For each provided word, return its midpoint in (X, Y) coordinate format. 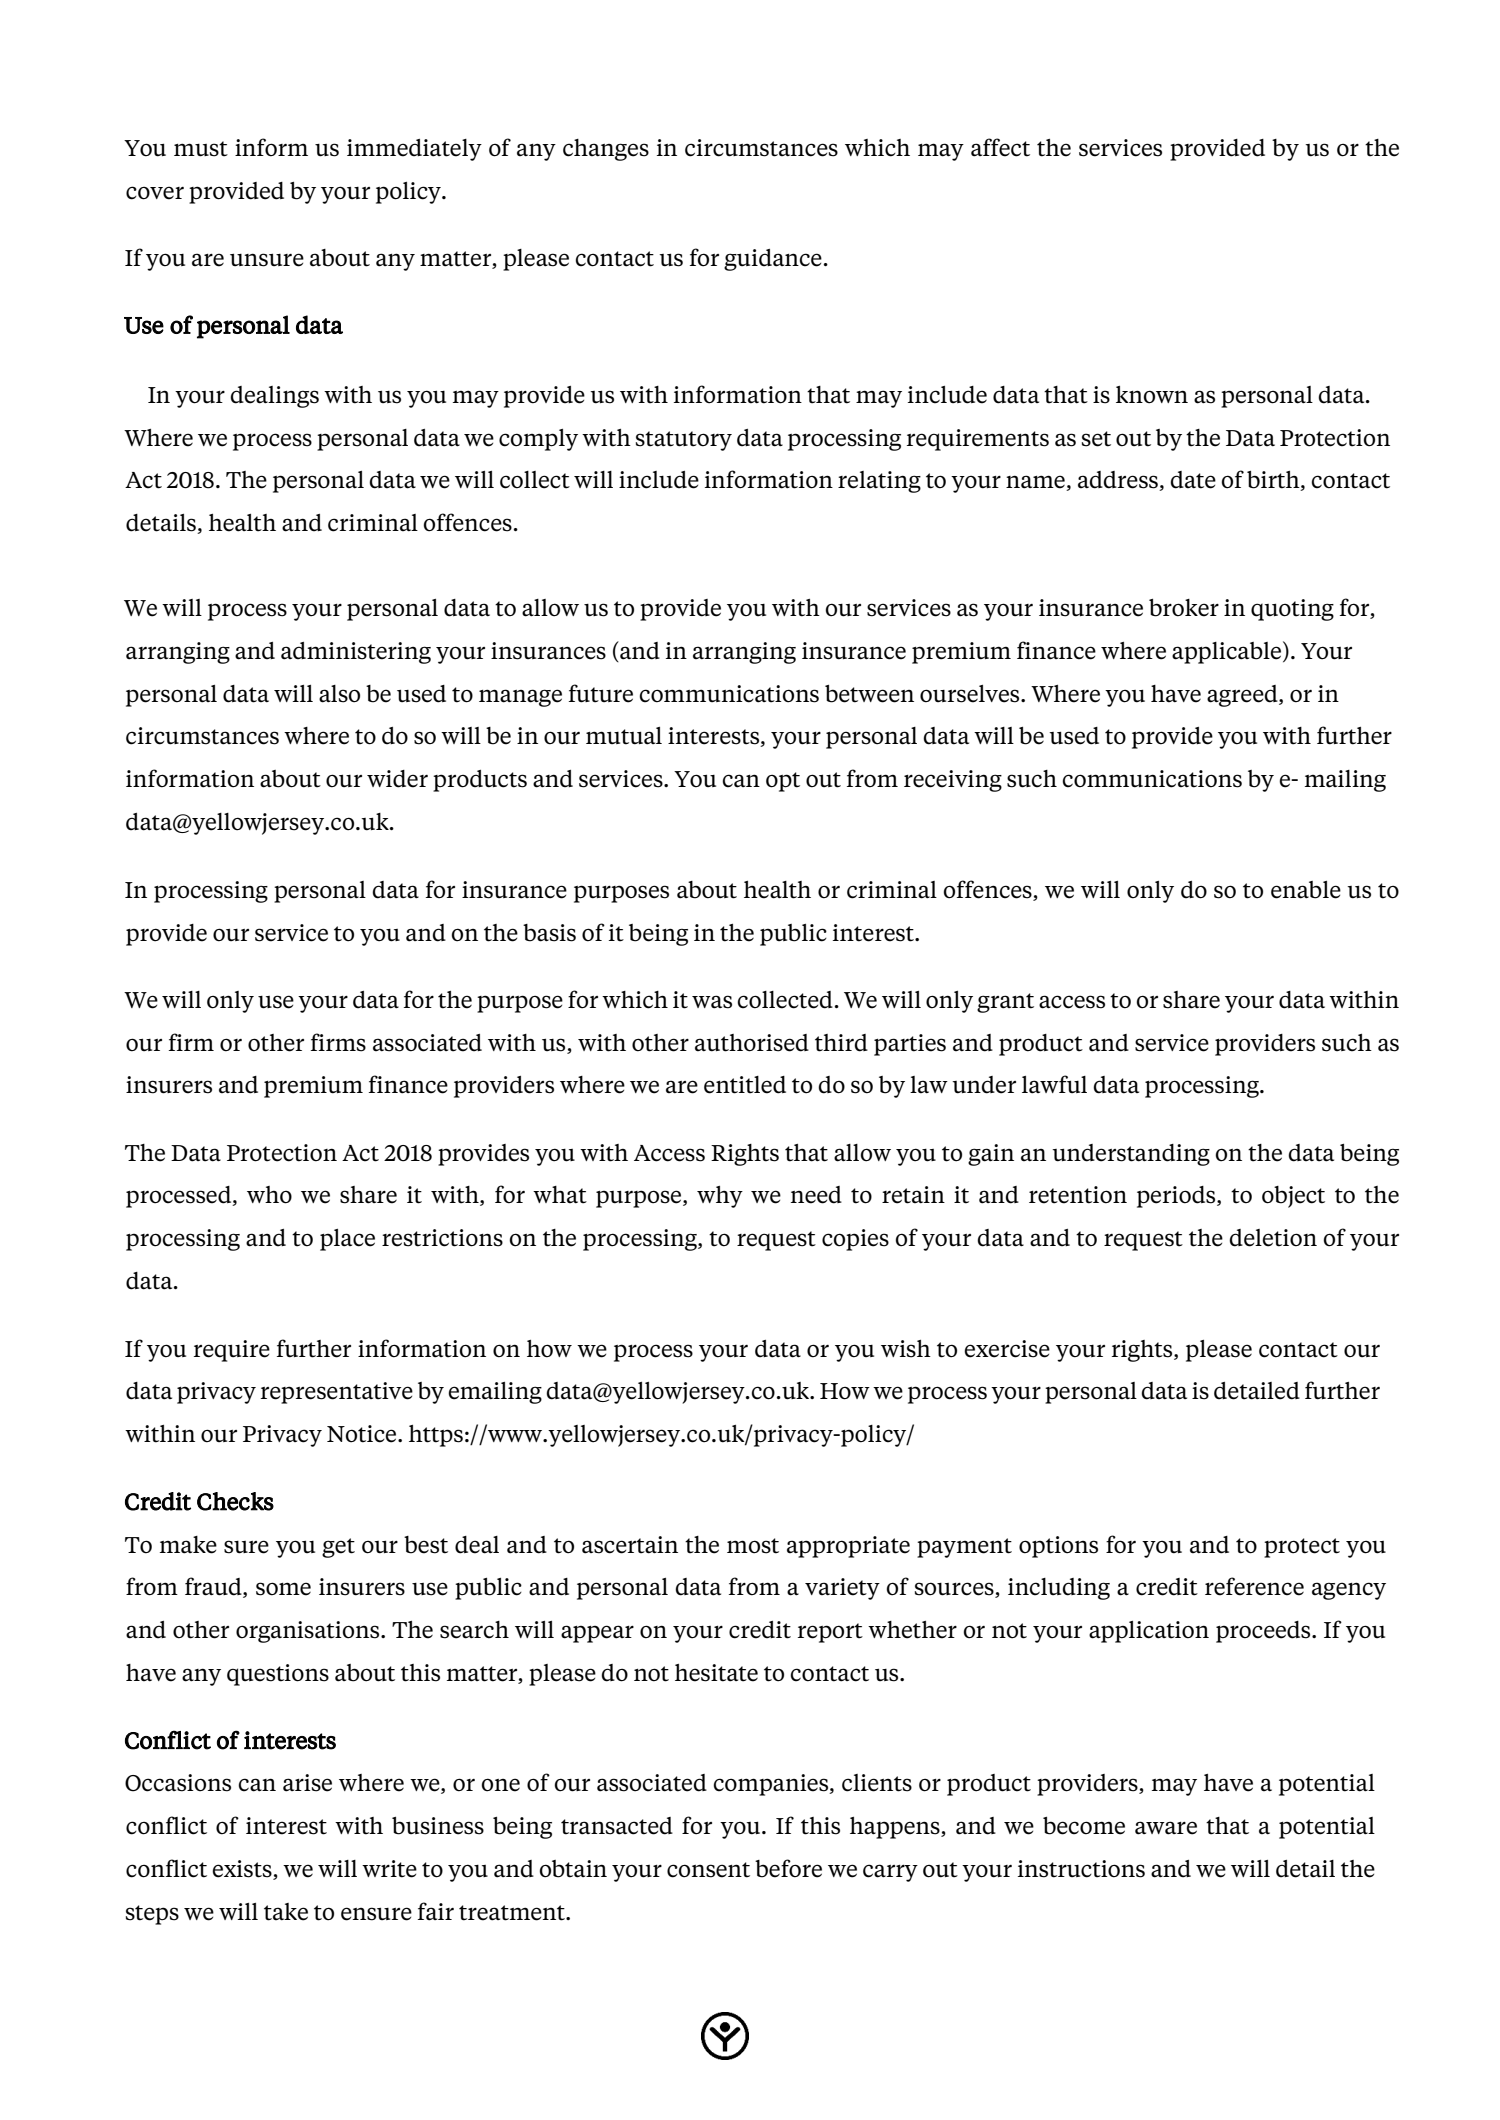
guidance (773, 260)
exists (243, 1870)
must (201, 149)
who (269, 1195)
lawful (1054, 1084)
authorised (752, 1043)
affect (1000, 147)
